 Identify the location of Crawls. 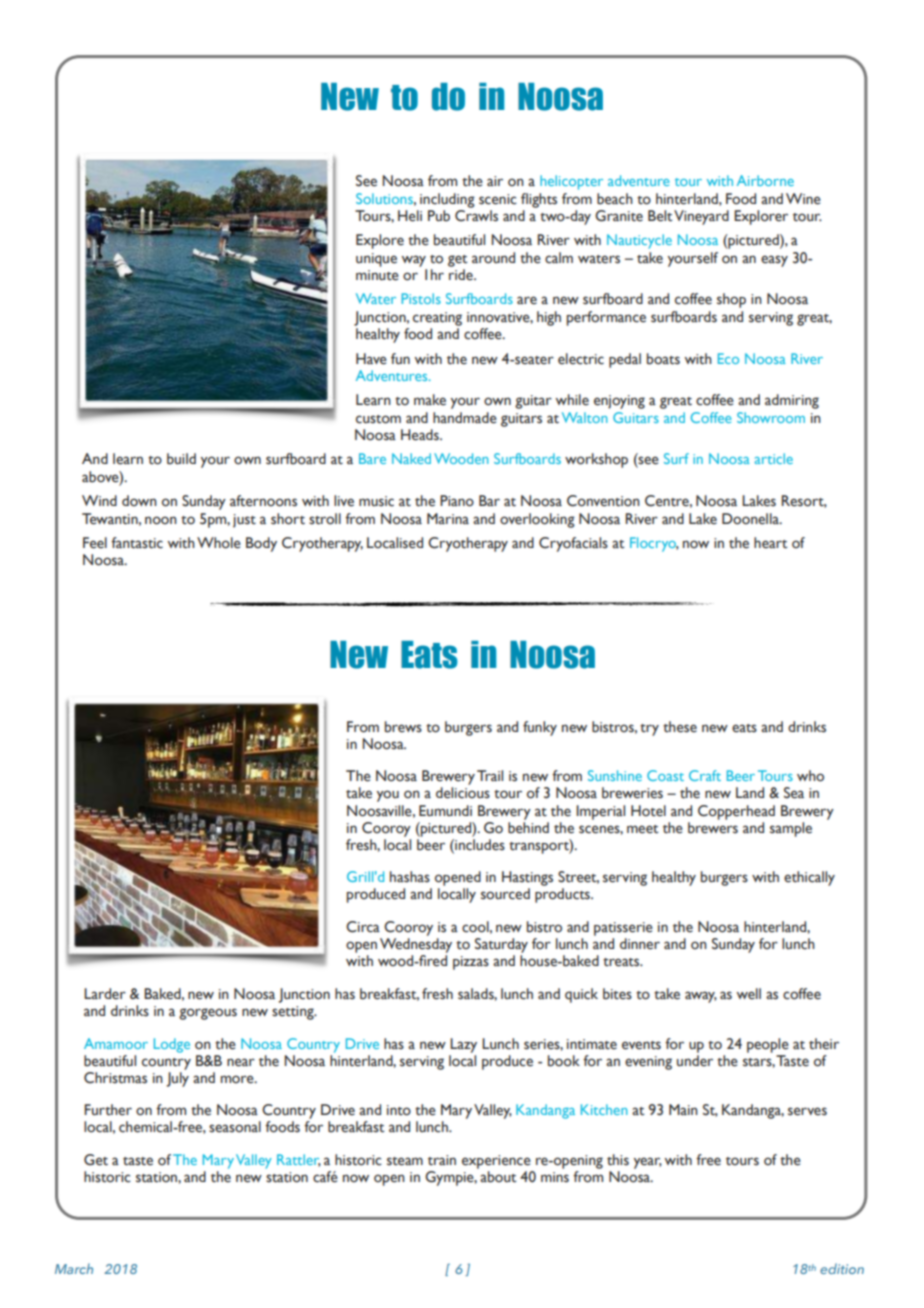
(476, 214).
